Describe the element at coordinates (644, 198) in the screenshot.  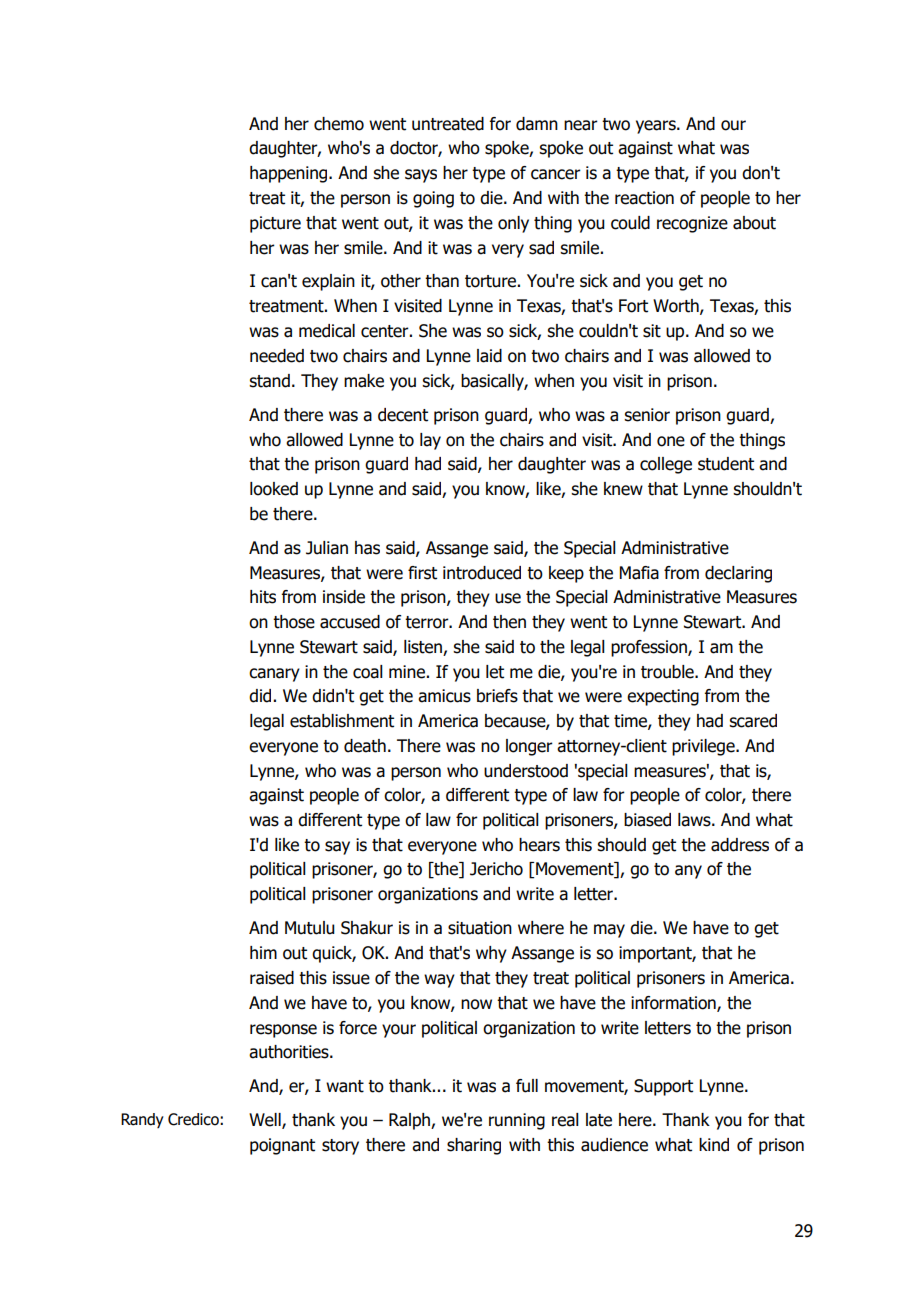
I see `reaction` at that location.
